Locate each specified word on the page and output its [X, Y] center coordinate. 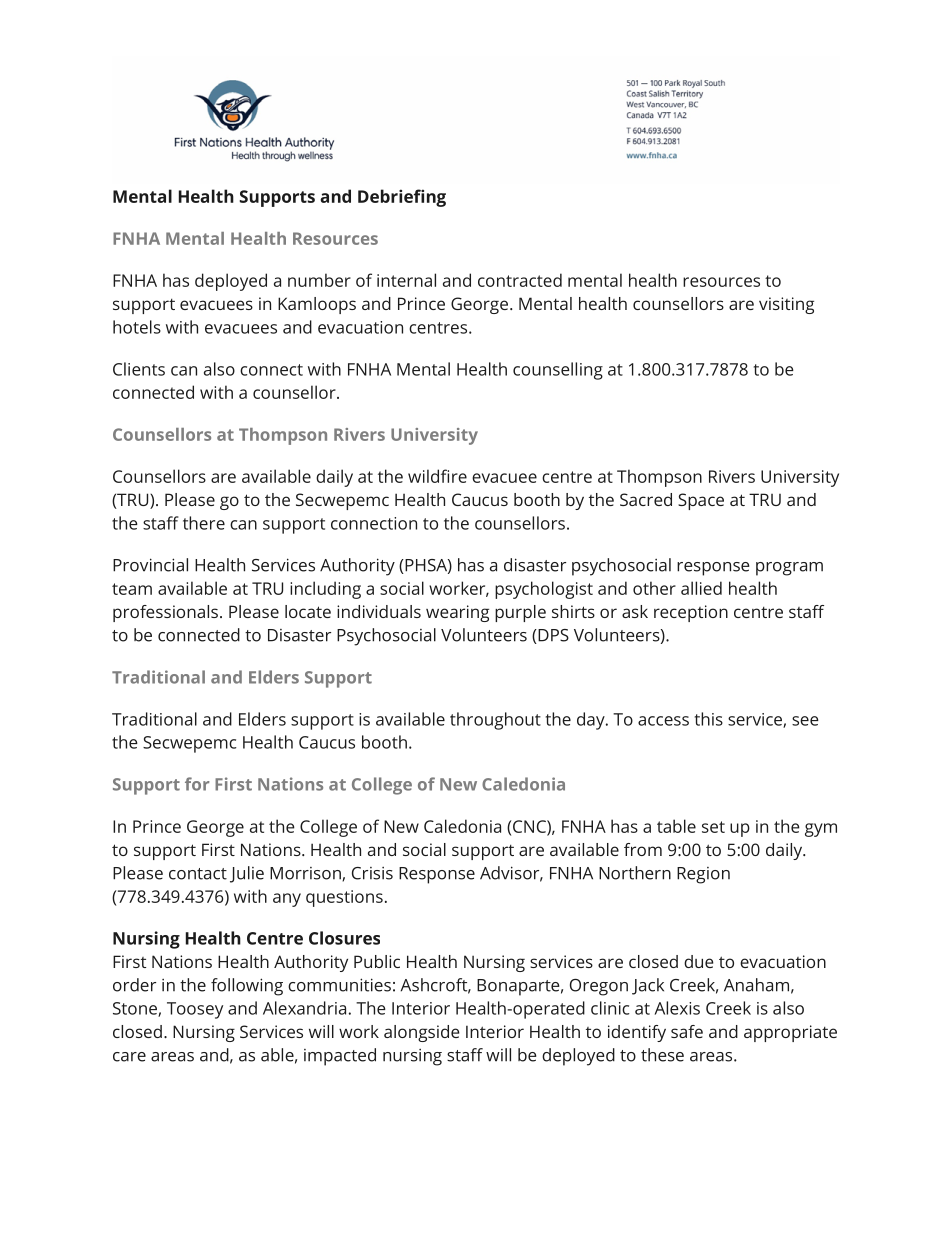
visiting [786, 305]
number [319, 280]
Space [701, 501]
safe [687, 1031]
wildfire [437, 476]
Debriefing [402, 198]
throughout [495, 721]
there [204, 523]
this [709, 719]
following [247, 987]
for [197, 784]
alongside [421, 1033]
